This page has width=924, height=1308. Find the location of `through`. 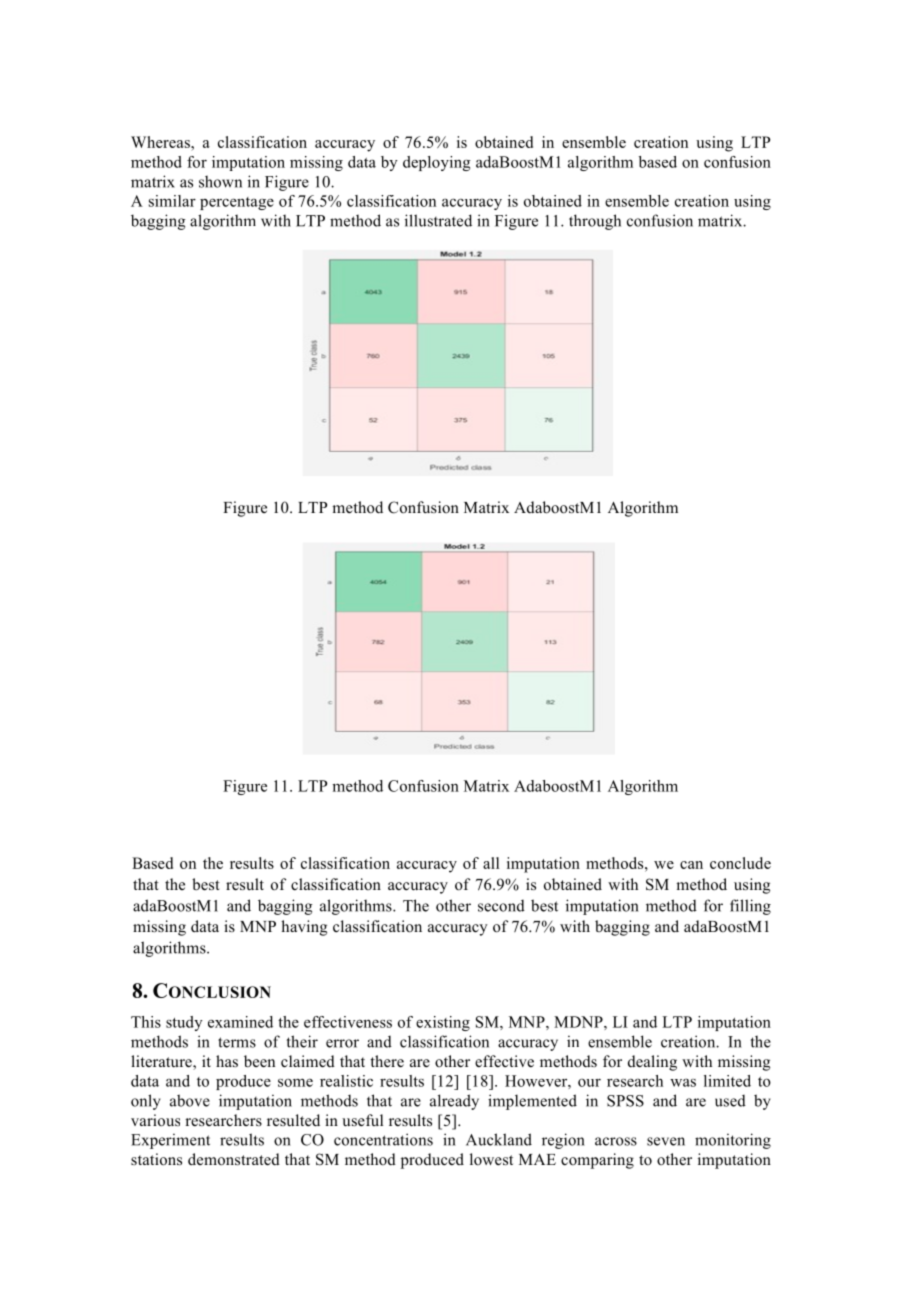

through is located at coordinates (595, 222).
